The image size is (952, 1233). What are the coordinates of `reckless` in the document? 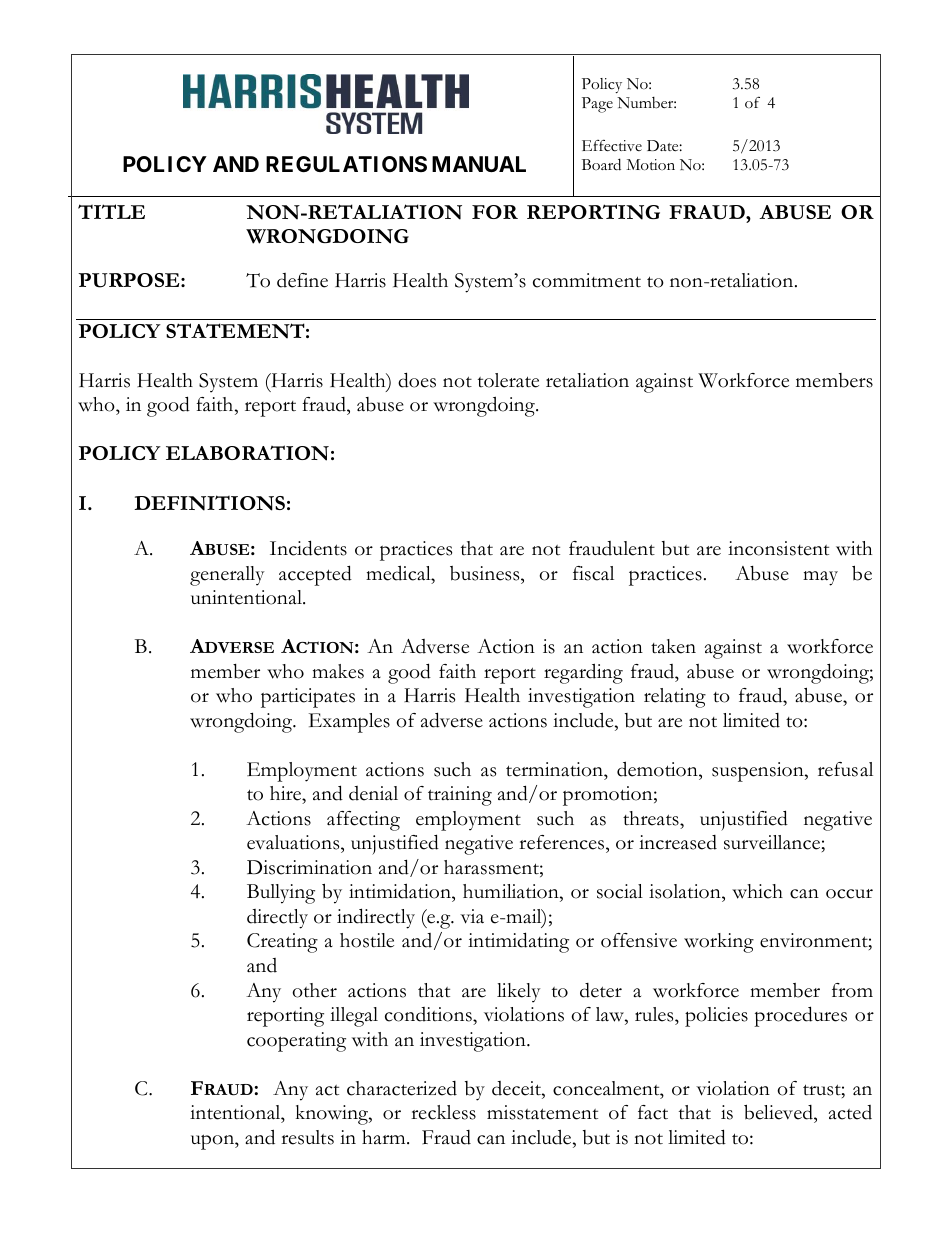 It's located at (443, 1112).
